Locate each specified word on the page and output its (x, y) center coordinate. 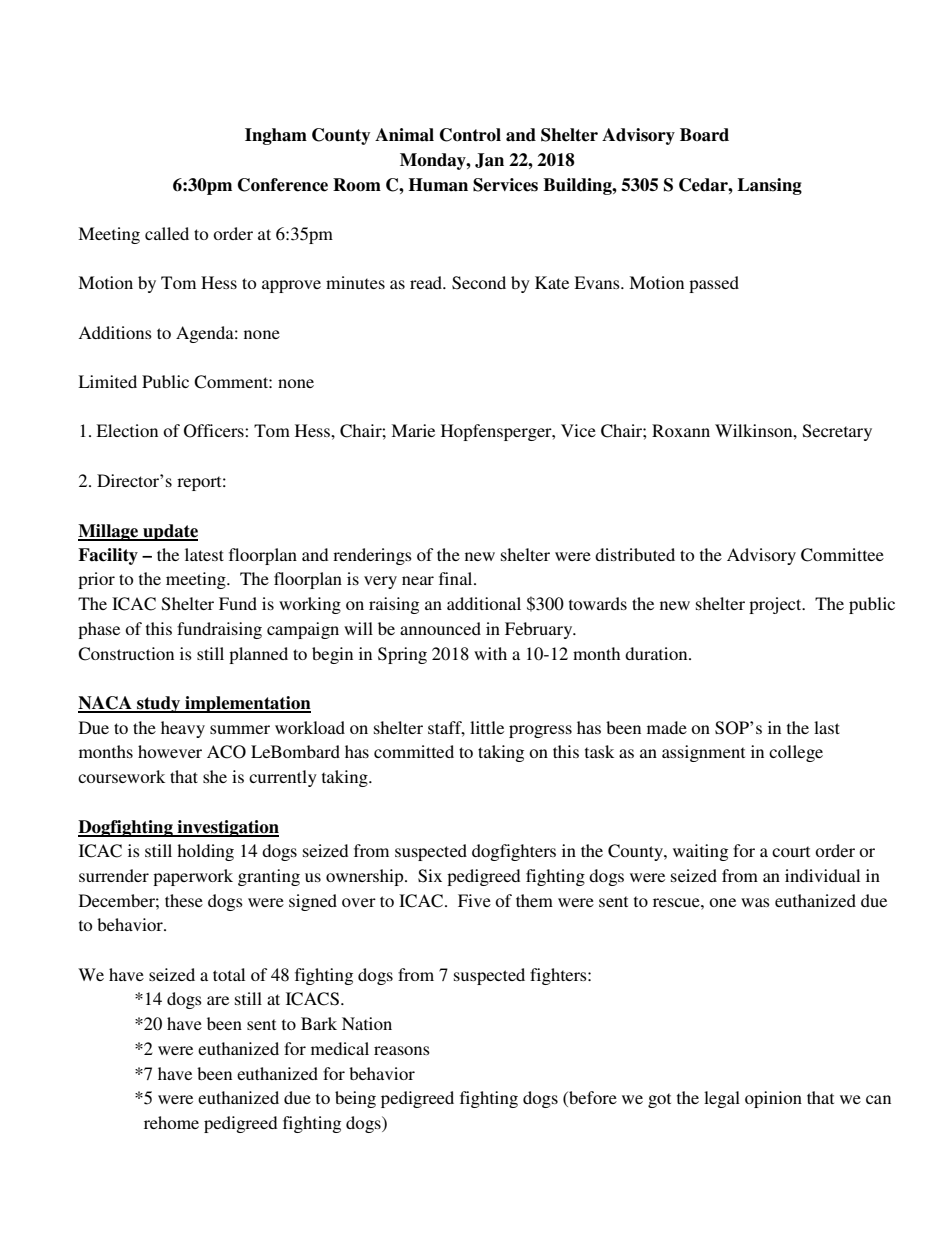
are (218, 1000)
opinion (773, 1099)
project (776, 605)
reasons (402, 1050)
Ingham (276, 136)
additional (484, 603)
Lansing (769, 186)
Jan (489, 160)
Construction (126, 654)
